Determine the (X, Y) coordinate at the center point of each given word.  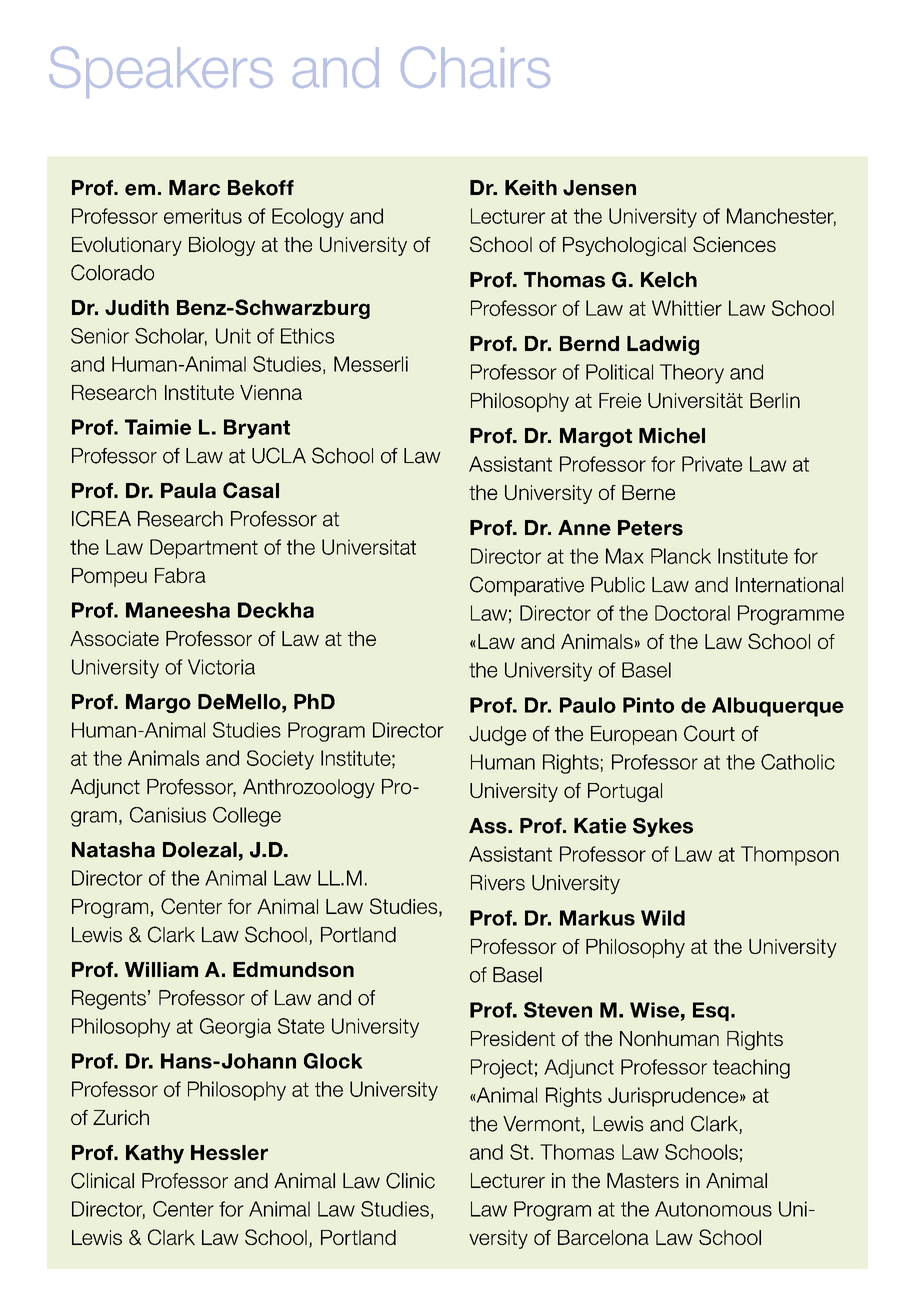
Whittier (687, 308)
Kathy (155, 1154)
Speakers (161, 72)
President (513, 1038)
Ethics (307, 336)
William (161, 969)
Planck (681, 556)
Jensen (599, 188)
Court (709, 733)
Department (204, 549)
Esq (711, 1011)
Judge (497, 736)
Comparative (527, 586)
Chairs (475, 67)
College (247, 817)
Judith (137, 307)
